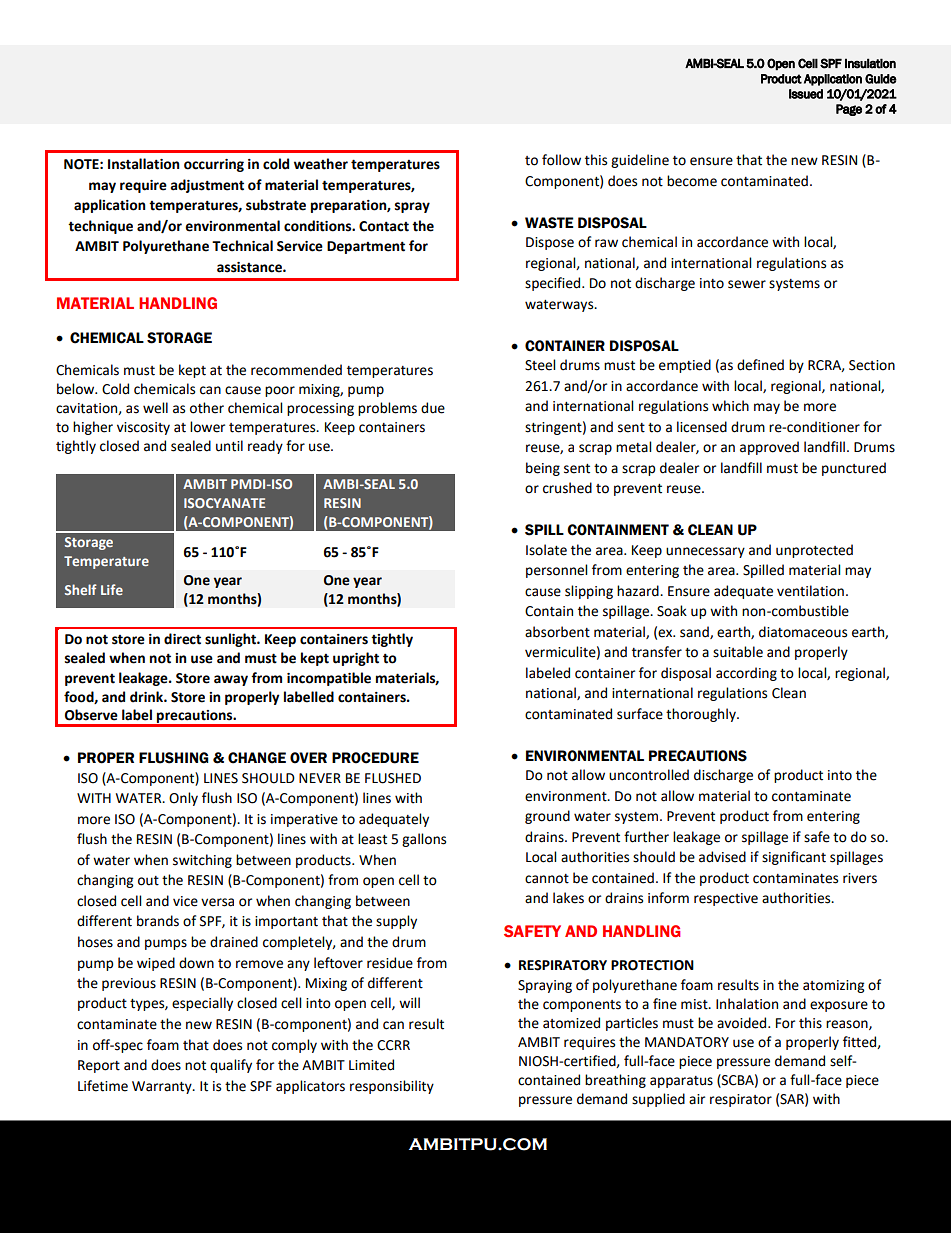 The width and height of the screenshot is (952, 1233). Describe the element at coordinates (155, 408) in the screenshot. I see `well` at that location.
